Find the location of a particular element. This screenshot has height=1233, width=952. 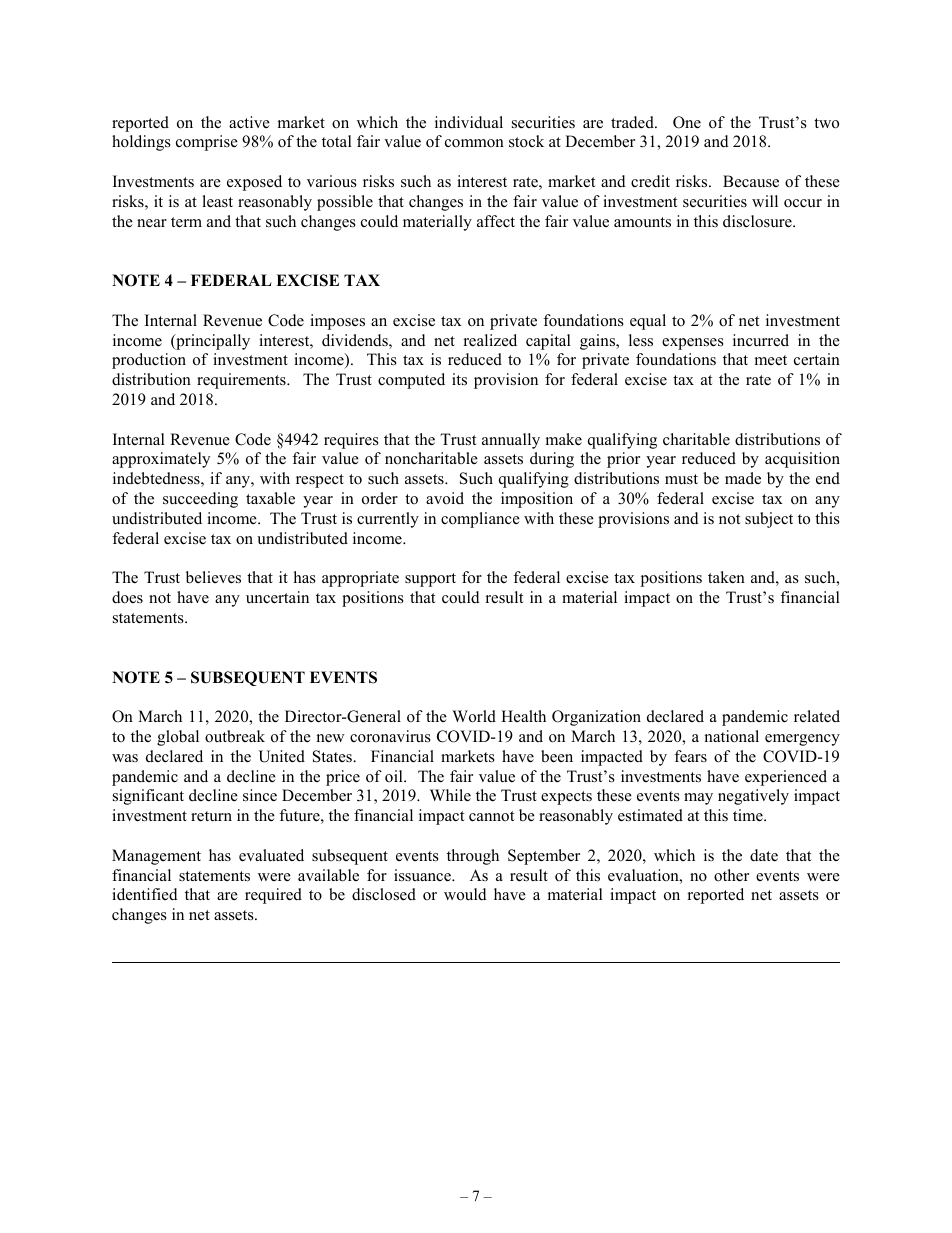

succeeding is located at coordinates (200, 500).
